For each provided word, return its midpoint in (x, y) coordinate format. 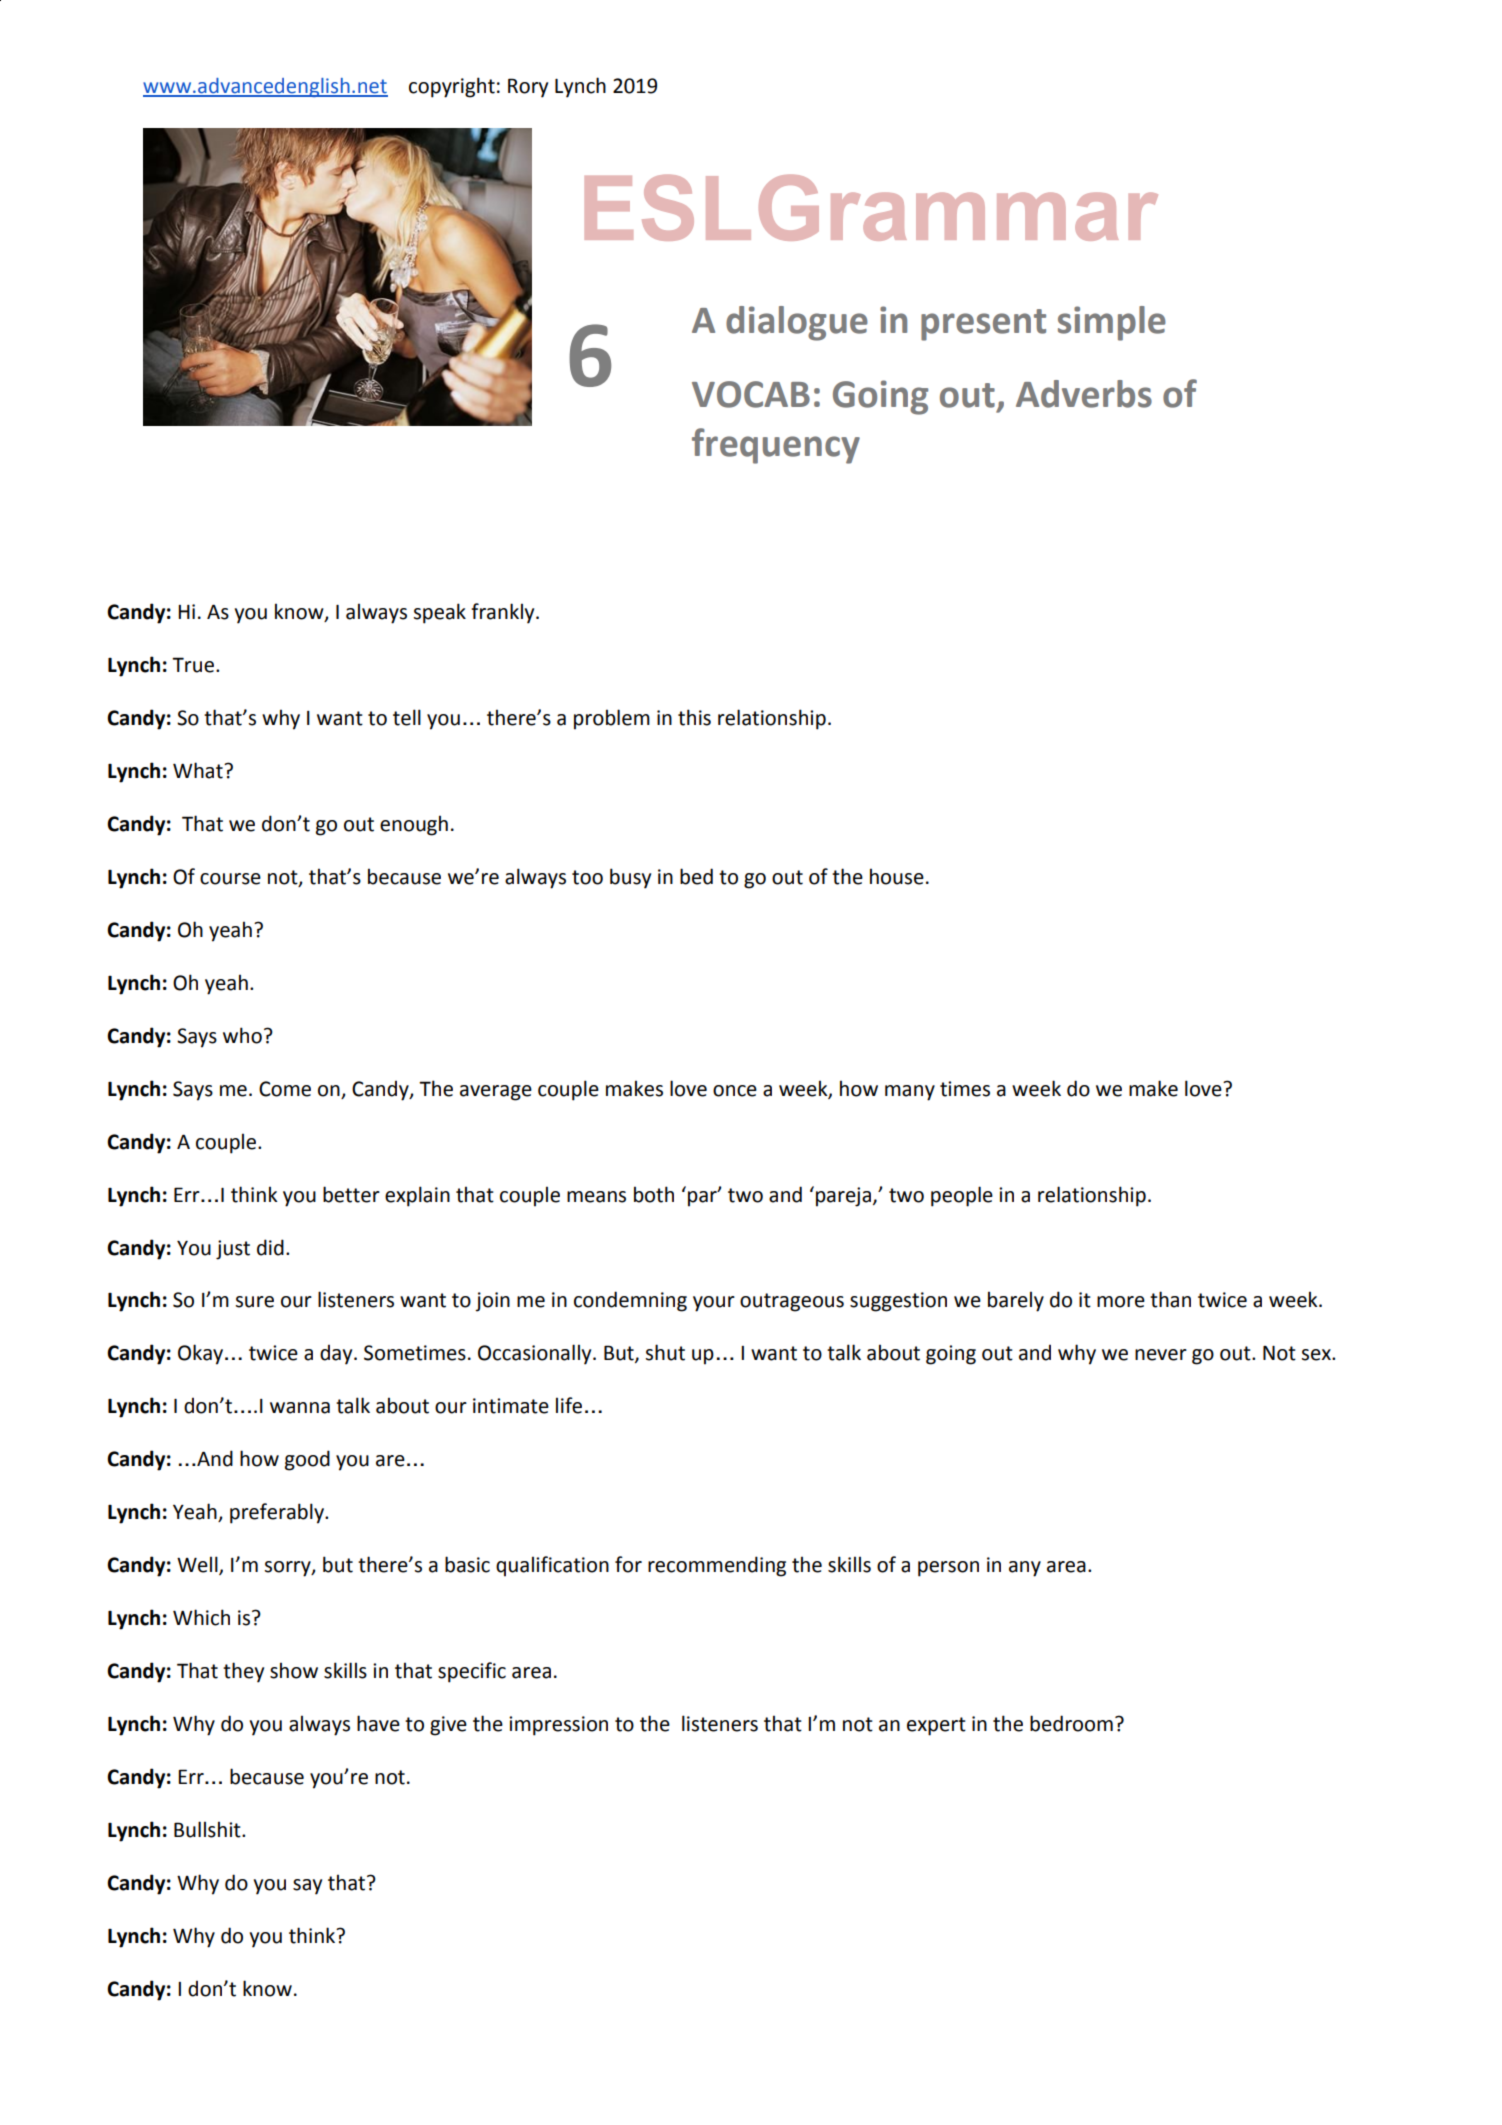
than (1170, 1299)
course (230, 879)
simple (1112, 323)
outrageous (792, 1302)
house (897, 876)
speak (439, 613)
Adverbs (1084, 394)
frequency (776, 446)
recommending (717, 1566)
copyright (452, 87)
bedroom (1071, 1723)
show (294, 1670)
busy (630, 878)
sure (254, 1302)
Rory (528, 88)
